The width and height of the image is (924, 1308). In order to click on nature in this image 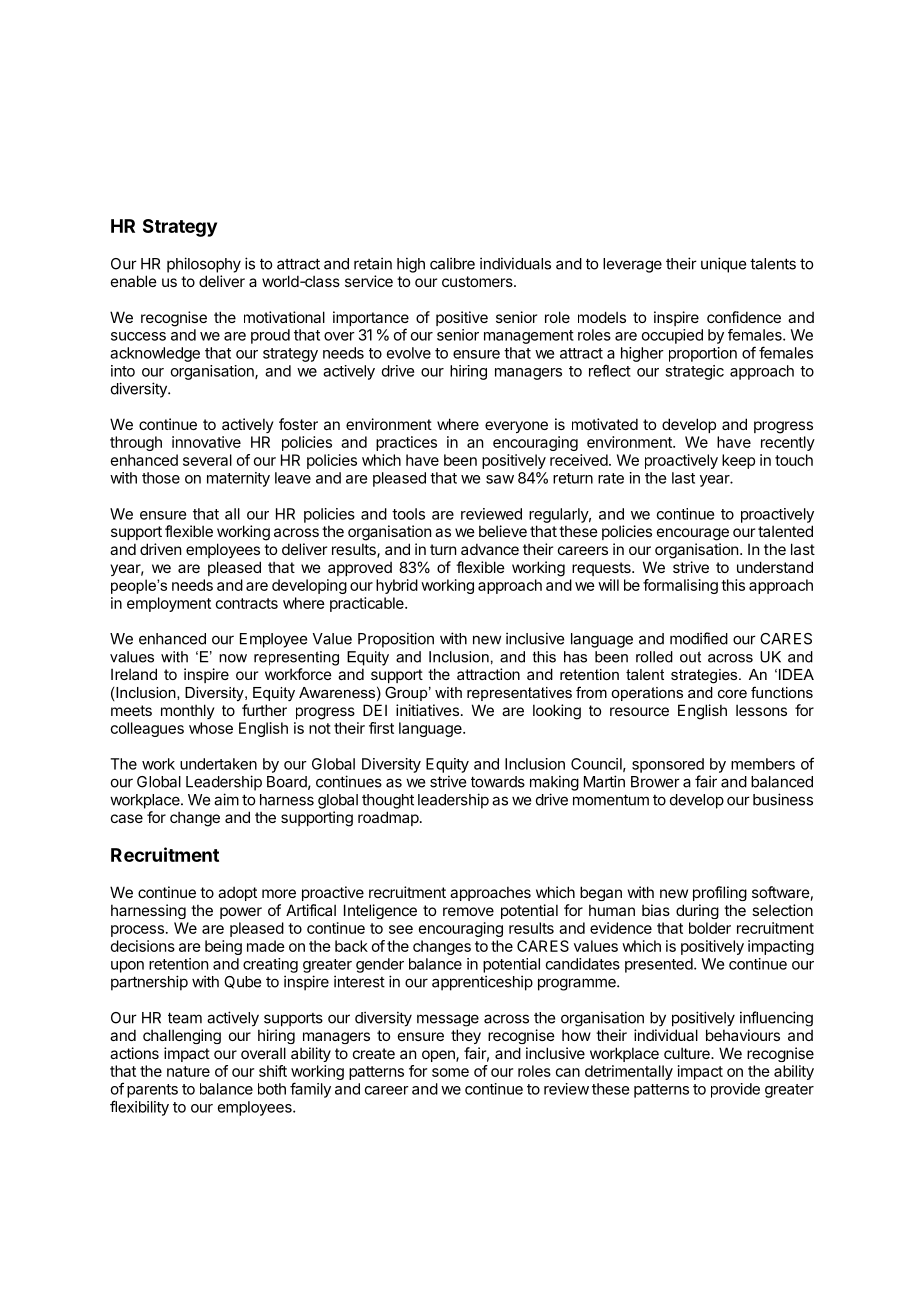, I will do `click(188, 1071)`.
